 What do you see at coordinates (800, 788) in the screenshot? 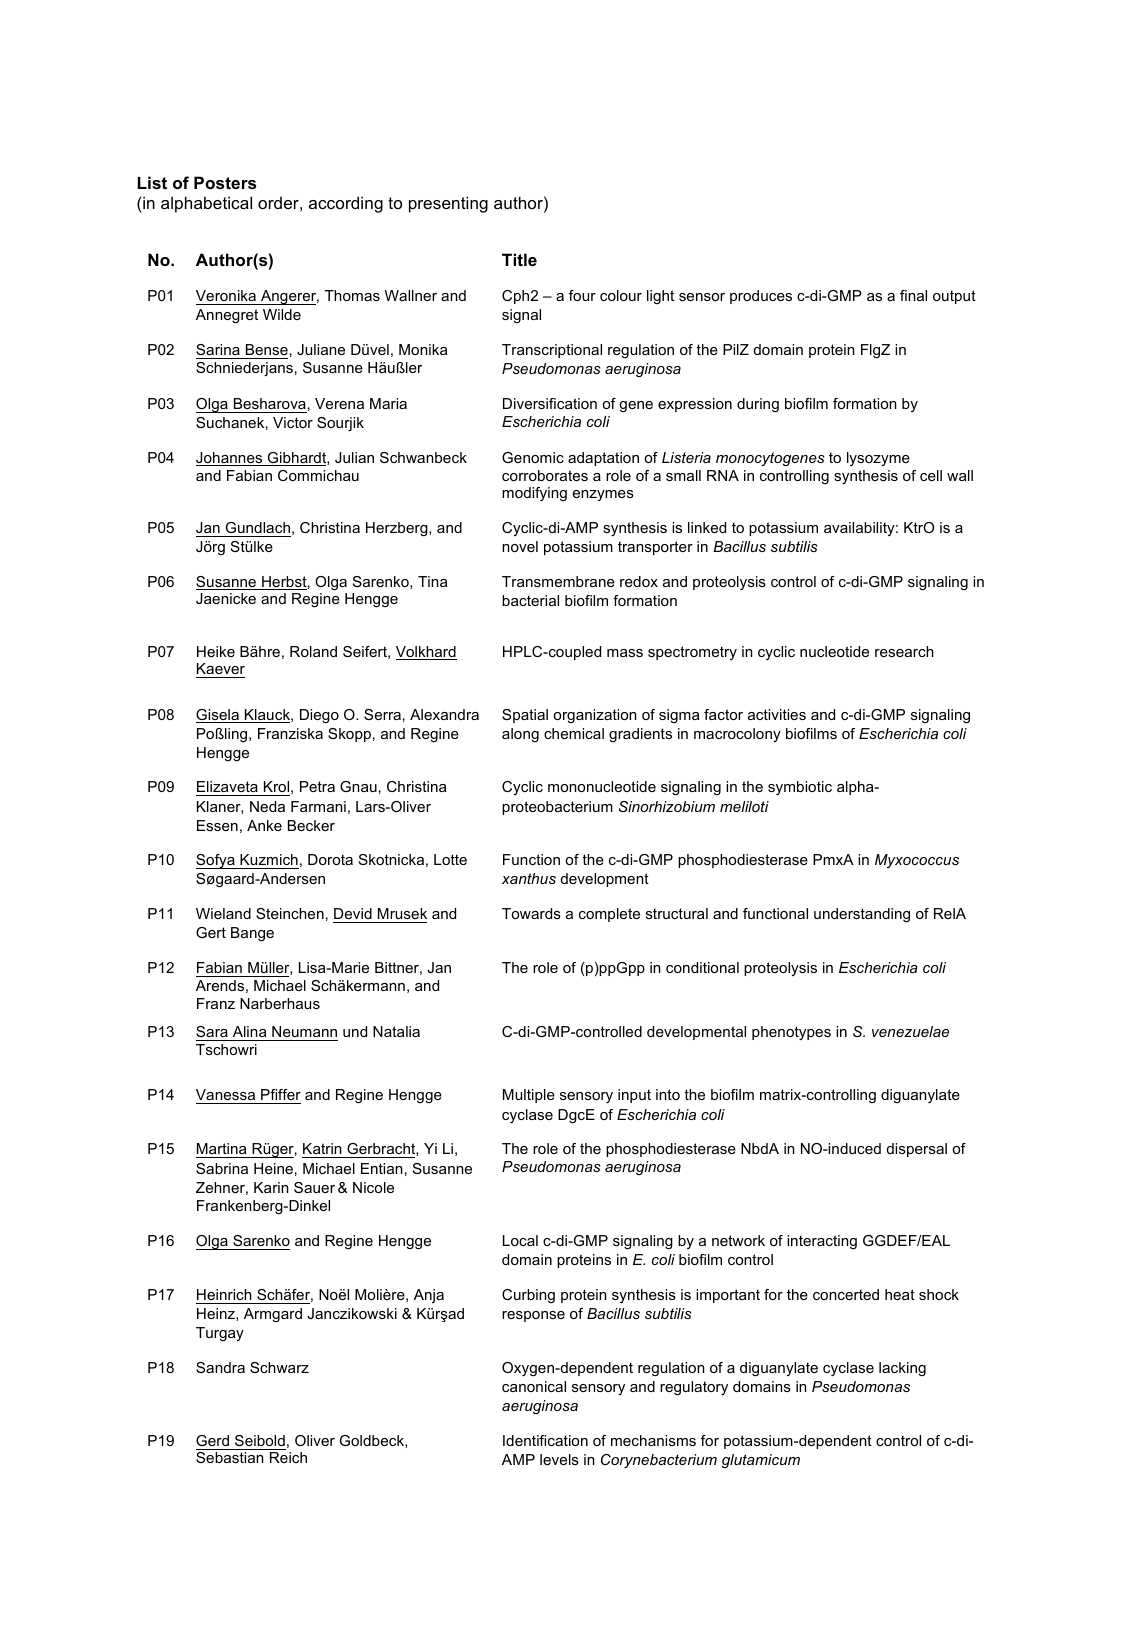
I see `symbiotic` at bounding box center [800, 788].
